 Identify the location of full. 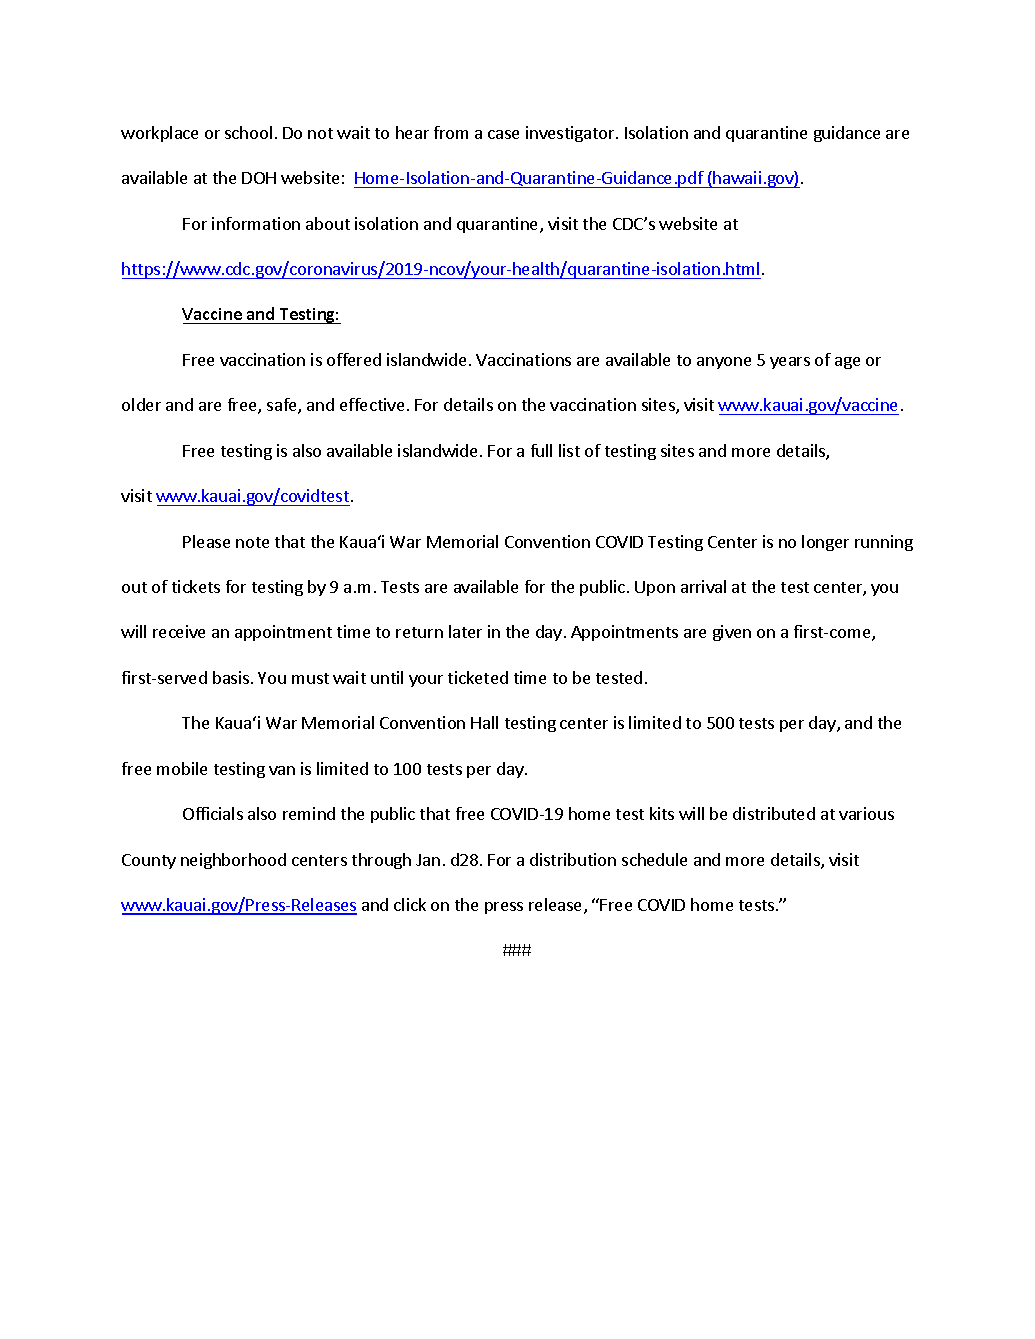
(541, 450).
